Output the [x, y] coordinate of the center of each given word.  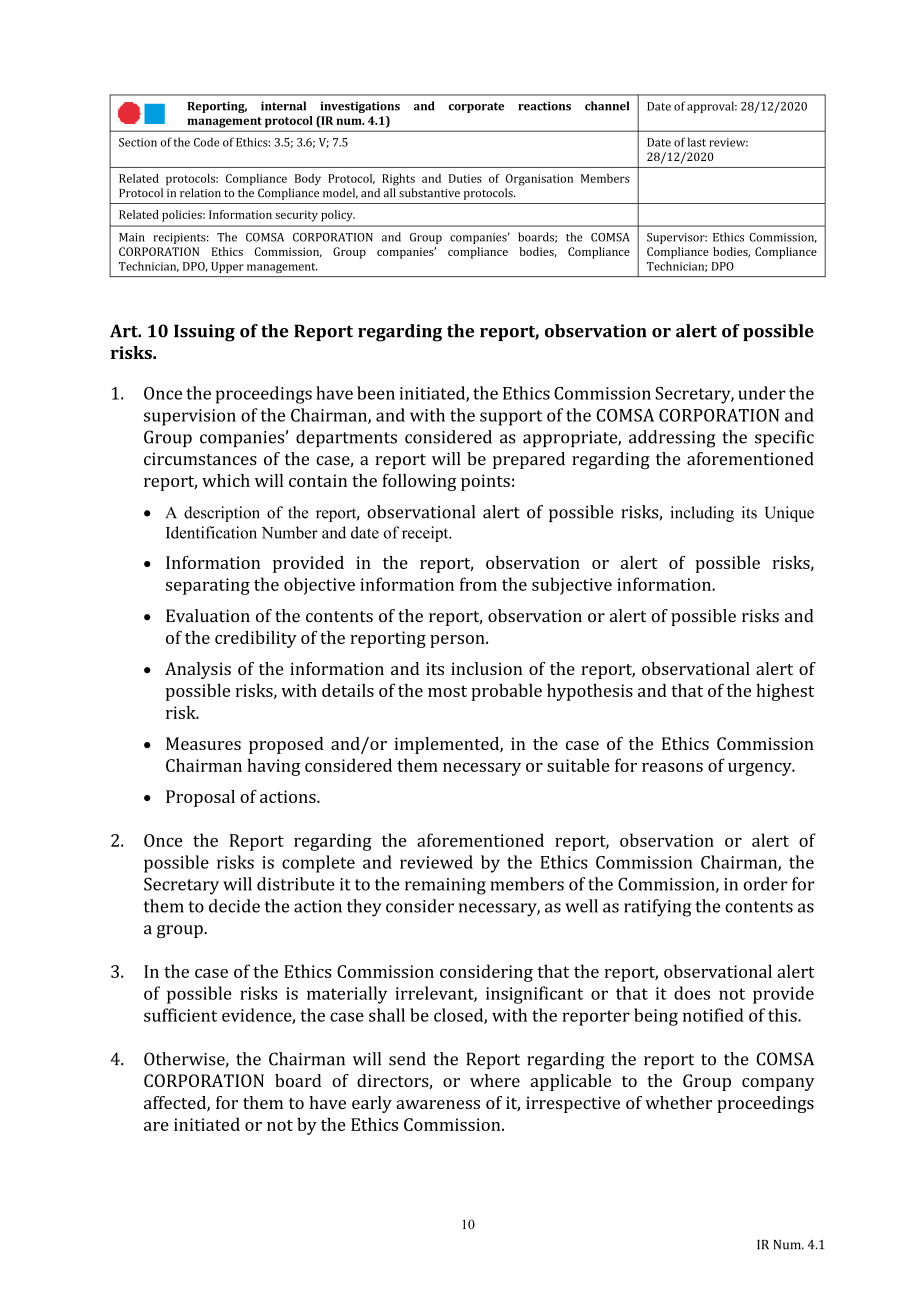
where [495, 1080]
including [702, 514]
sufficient [180, 1015]
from [478, 584]
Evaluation [208, 616]
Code [206, 142]
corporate [476, 107]
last [697, 142]
